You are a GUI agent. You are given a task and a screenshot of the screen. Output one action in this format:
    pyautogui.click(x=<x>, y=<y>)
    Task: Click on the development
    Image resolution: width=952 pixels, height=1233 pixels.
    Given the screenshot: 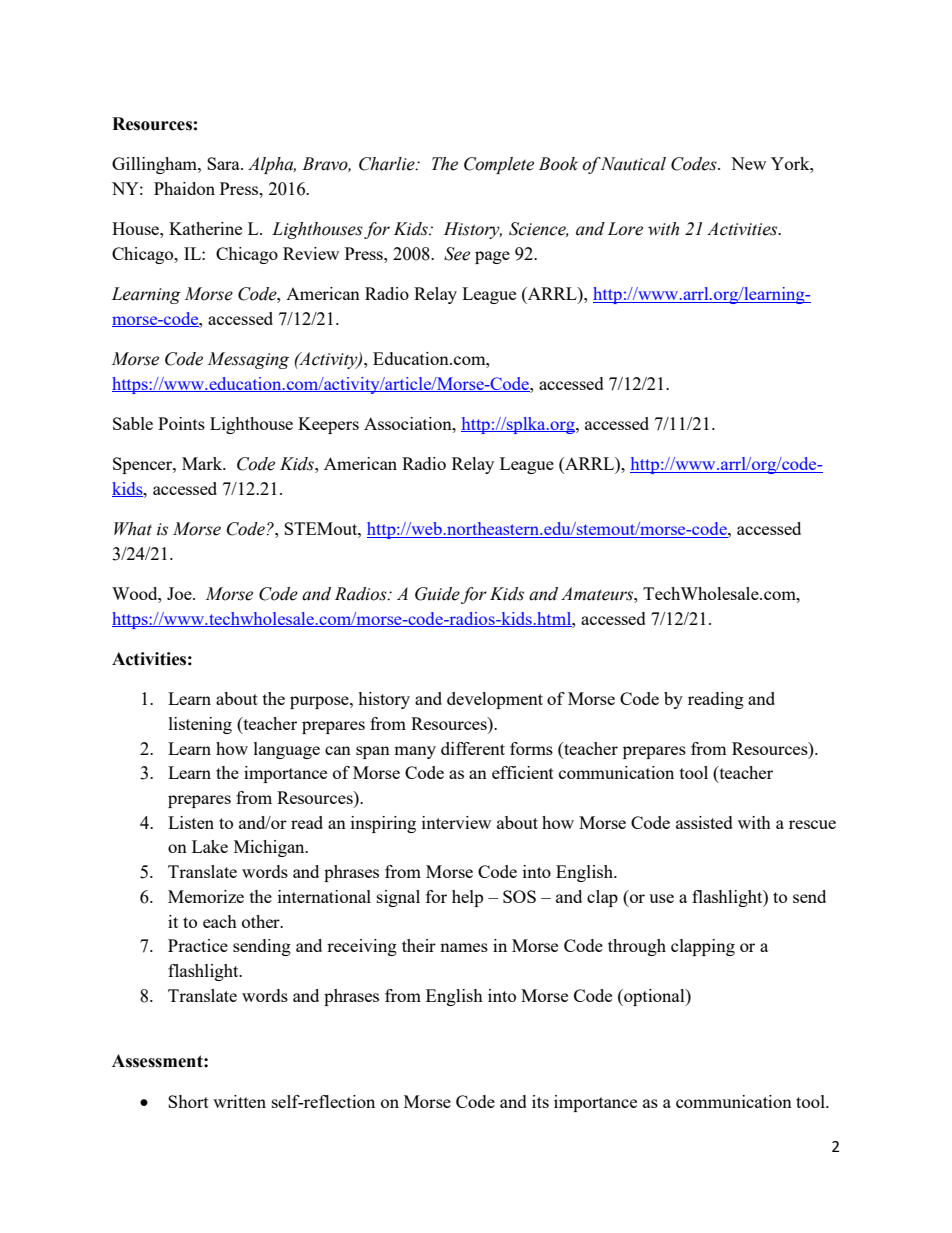 What is the action you would take?
    pyautogui.click(x=495, y=700)
